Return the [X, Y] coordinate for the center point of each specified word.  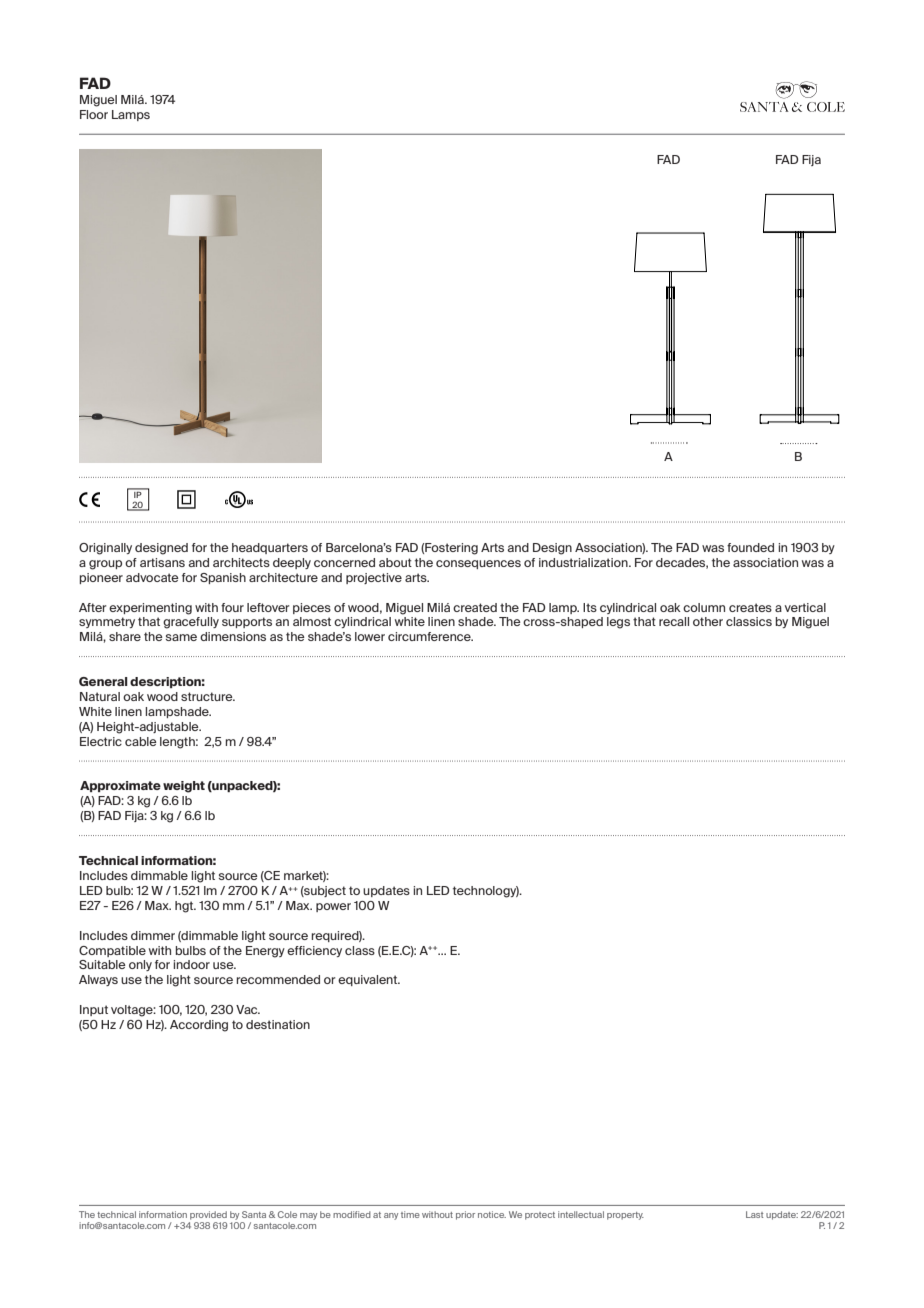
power [333, 907]
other [708, 621]
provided [208, 1215]
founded [750, 547]
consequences [478, 564]
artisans [162, 562]
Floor [94, 114]
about [395, 562]
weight [184, 787]
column [704, 607]
